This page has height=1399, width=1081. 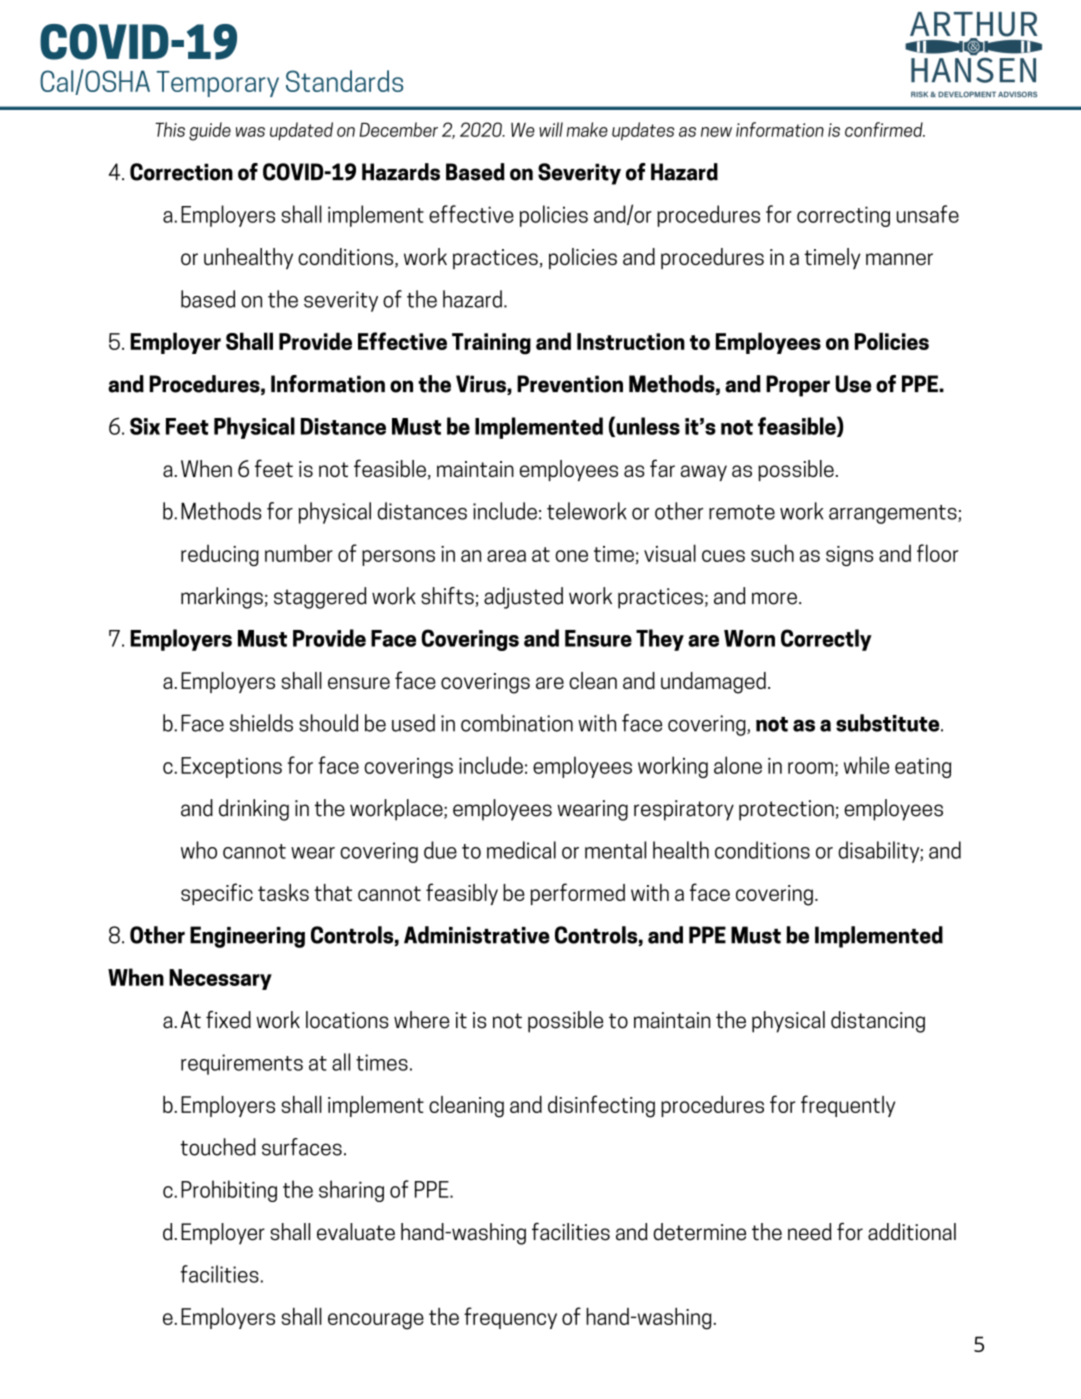 I want to click on Prohibiting, so click(x=229, y=1191).
